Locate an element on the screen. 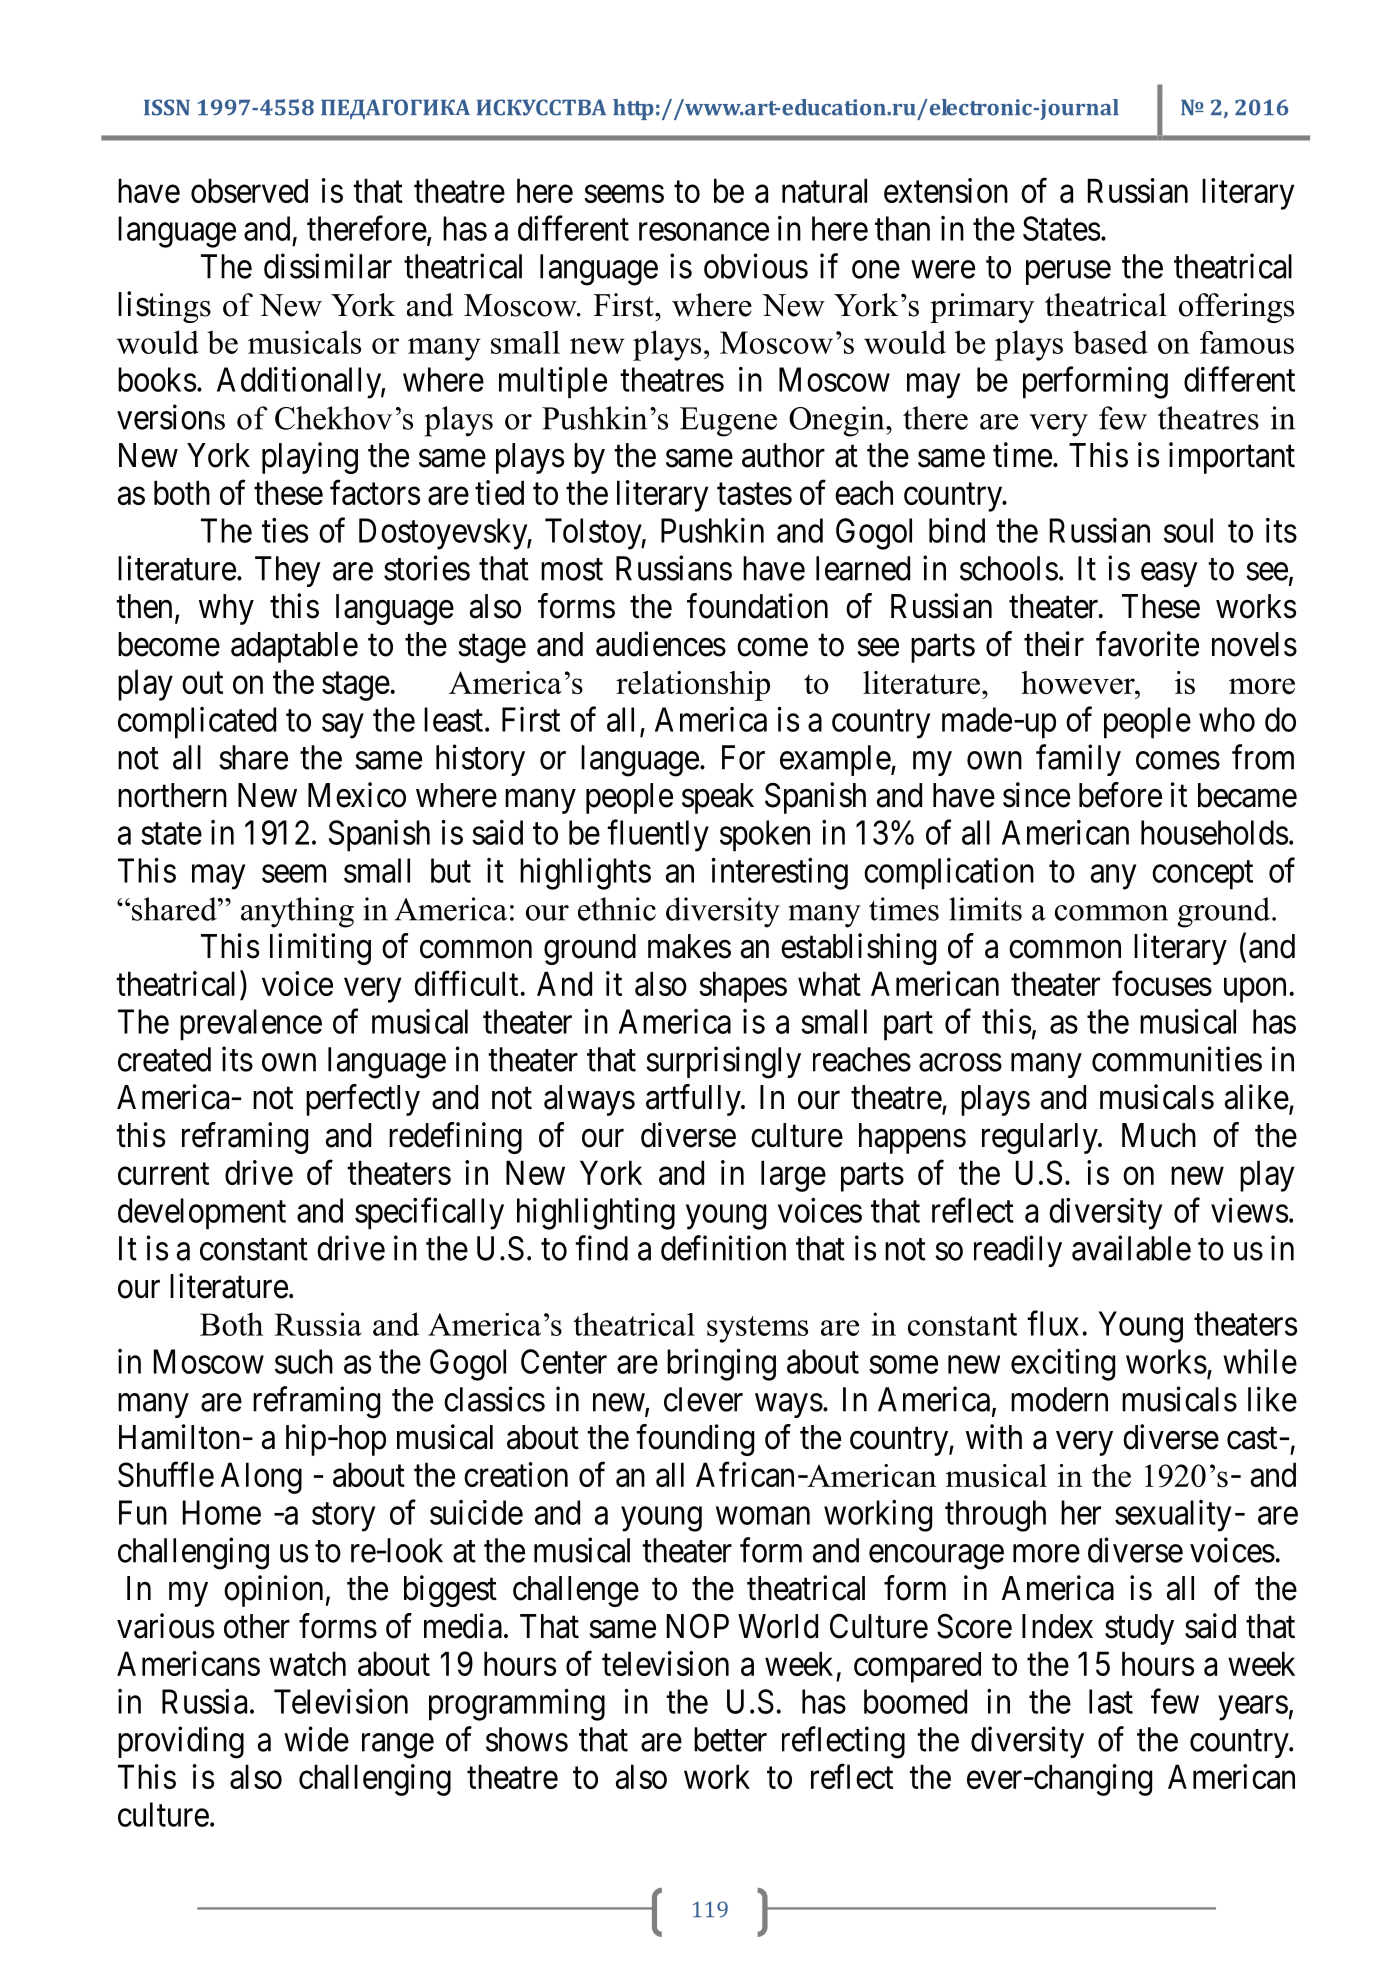 Image resolution: width=1396 pixels, height=1975 pixels. development is located at coordinates (202, 1214).
